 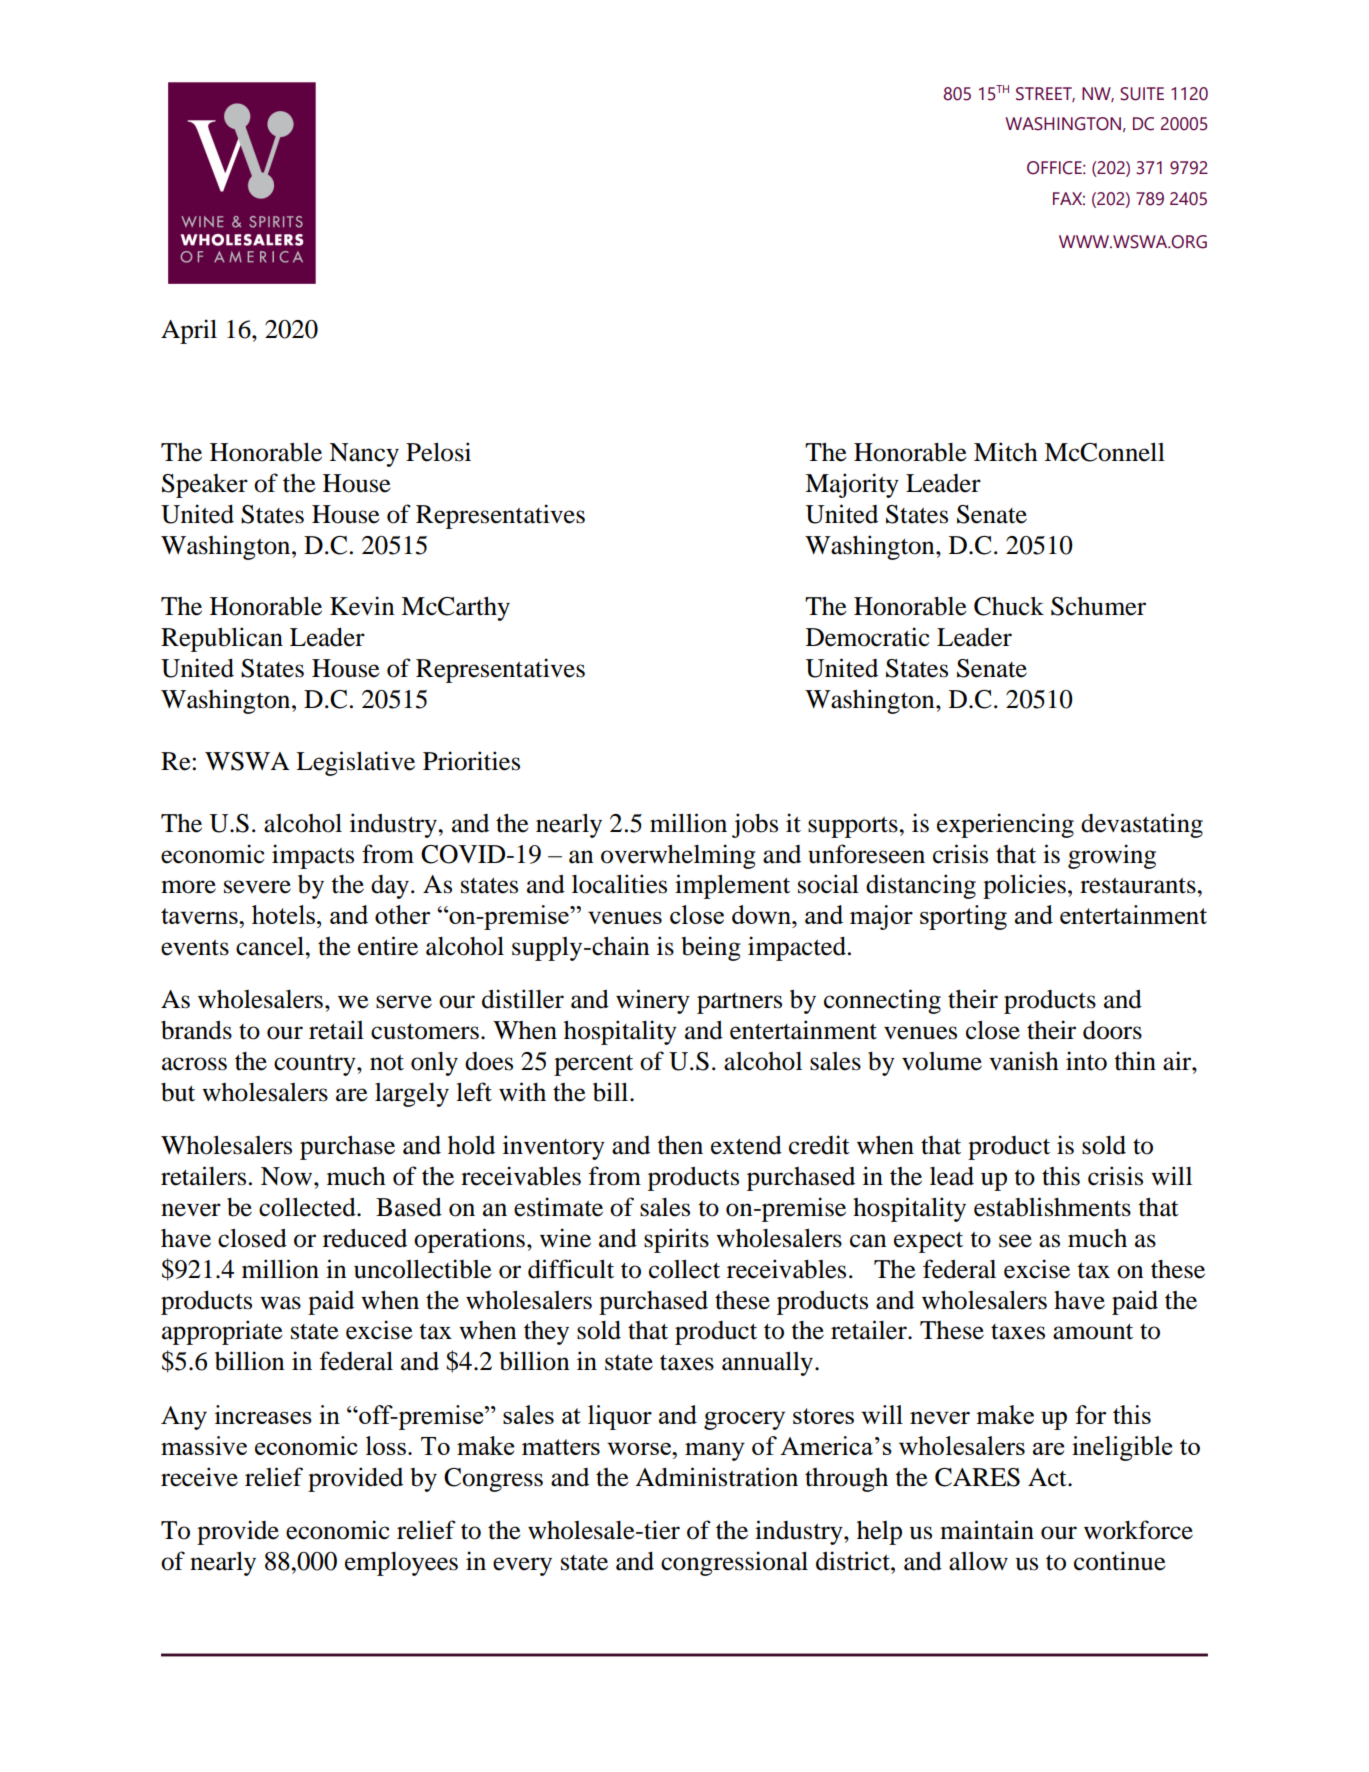 What do you see at coordinates (1009, 606) in the screenshot?
I see `Chuck` at bounding box center [1009, 606].
